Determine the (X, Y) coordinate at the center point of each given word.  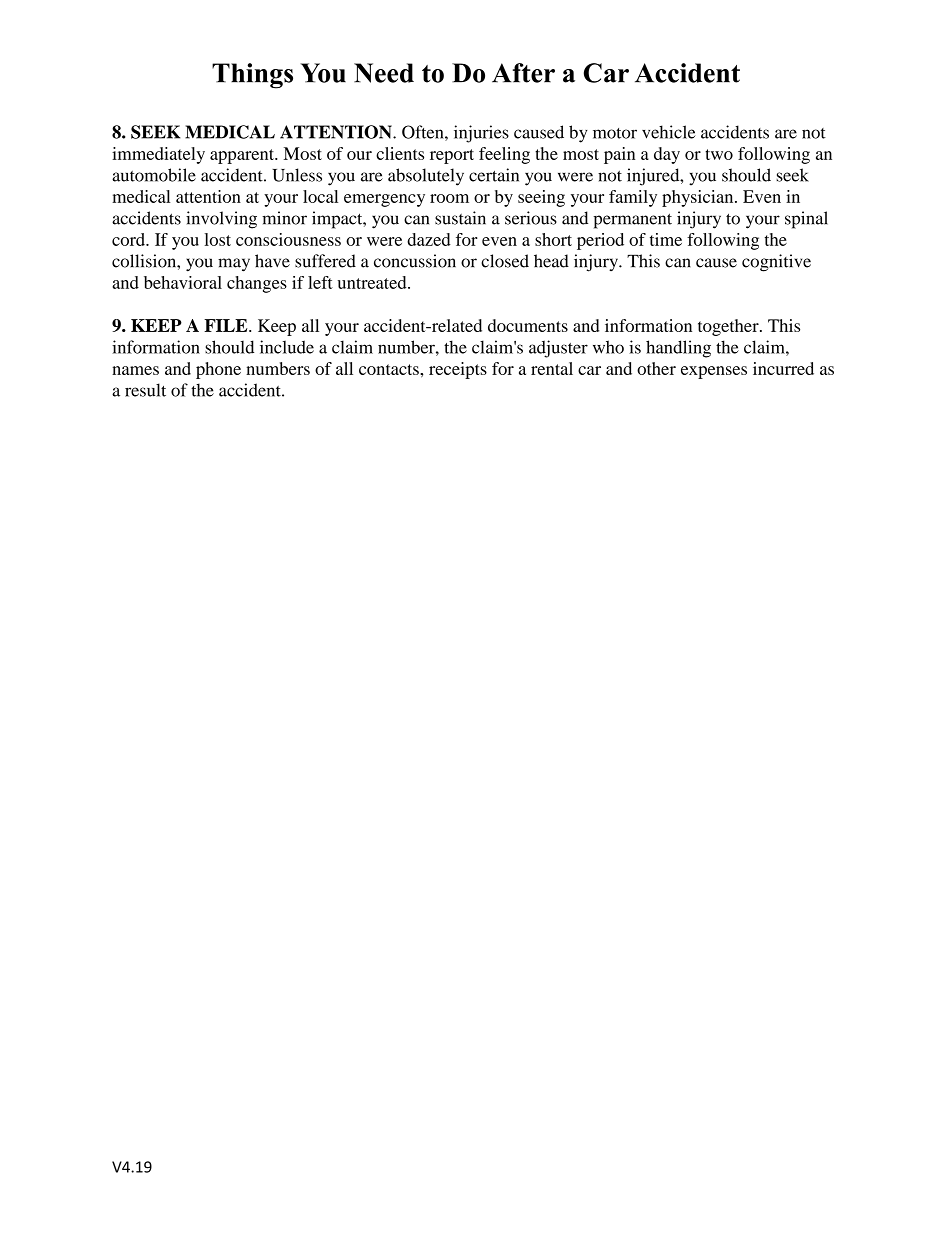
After (523, 73)
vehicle (669, 132)
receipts (458, 370)
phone (218, 370)
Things (252, 76)
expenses (714, 372)
